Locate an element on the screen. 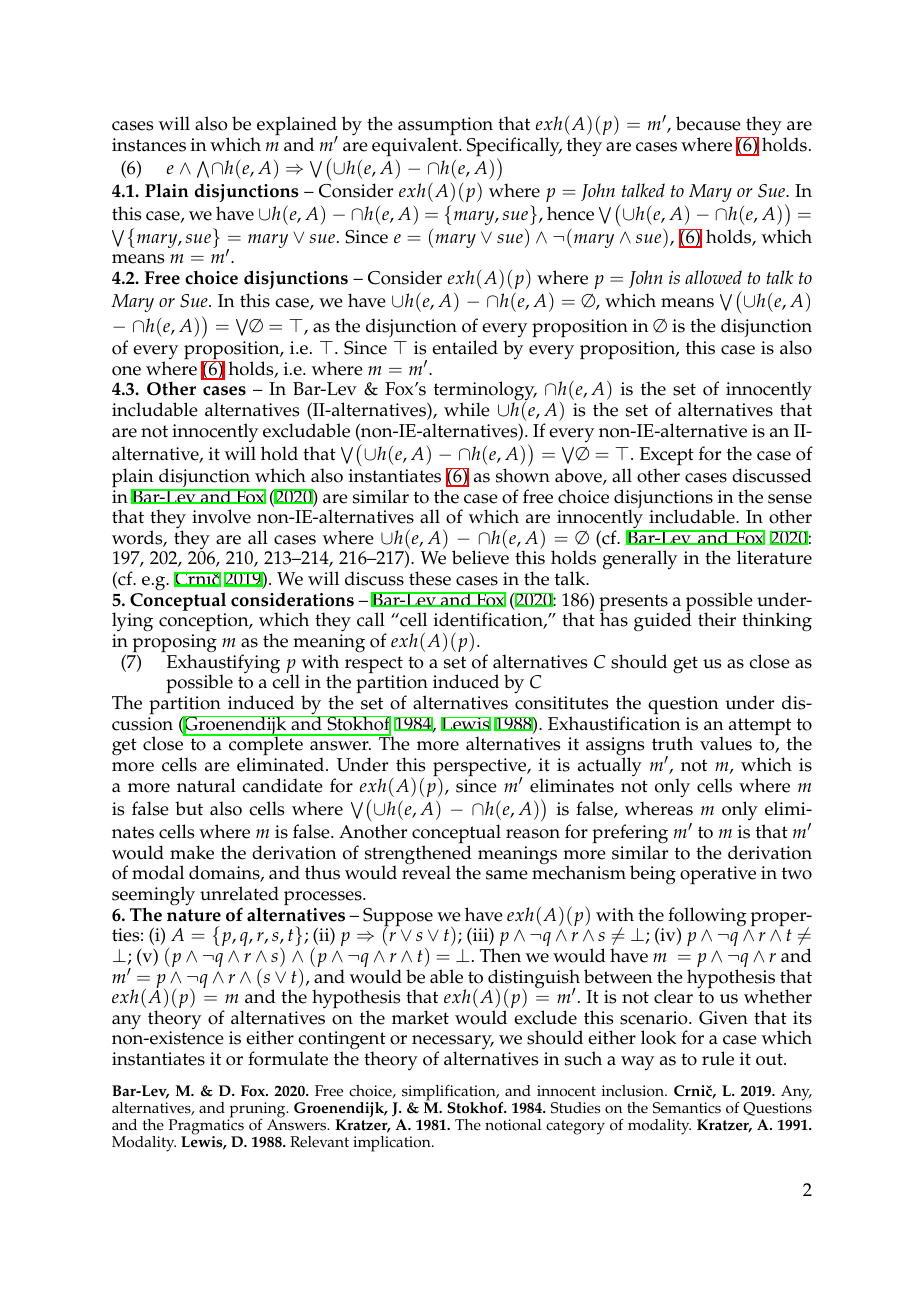 This screenshot has height=1308, width=924. because is located at coordinates (708, 123).
